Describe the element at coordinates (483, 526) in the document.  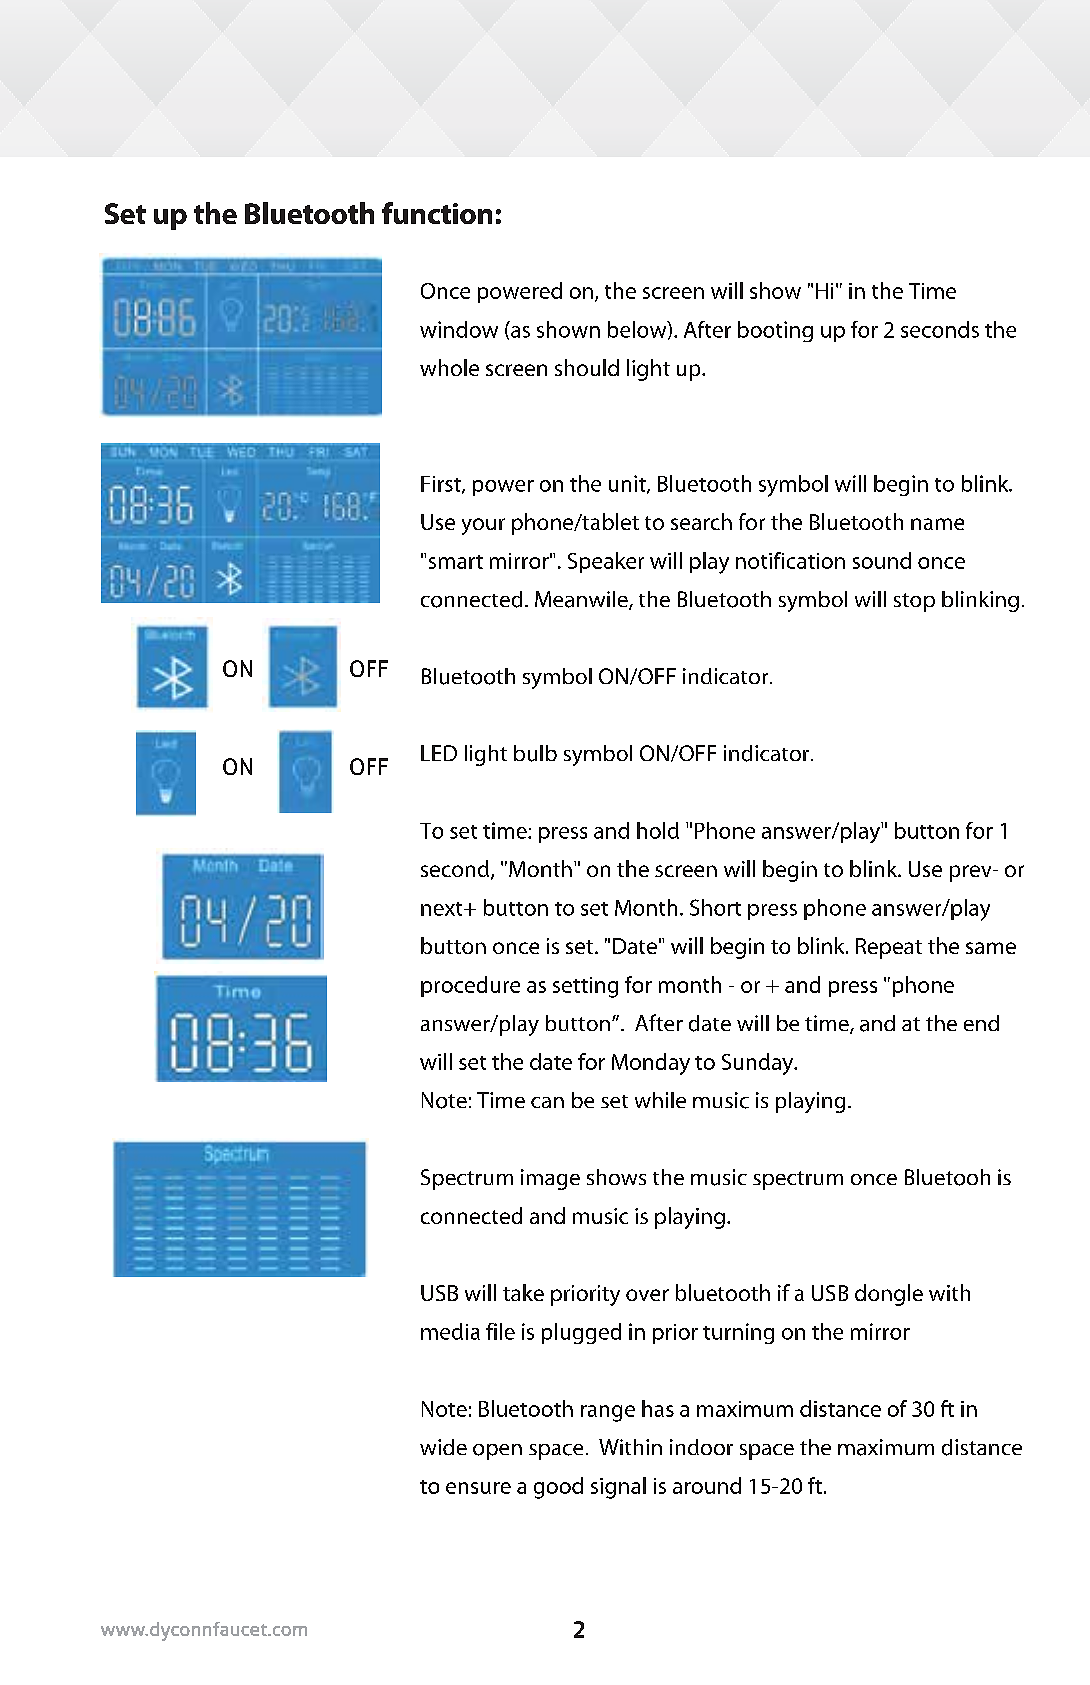
I see `your` at that location.
